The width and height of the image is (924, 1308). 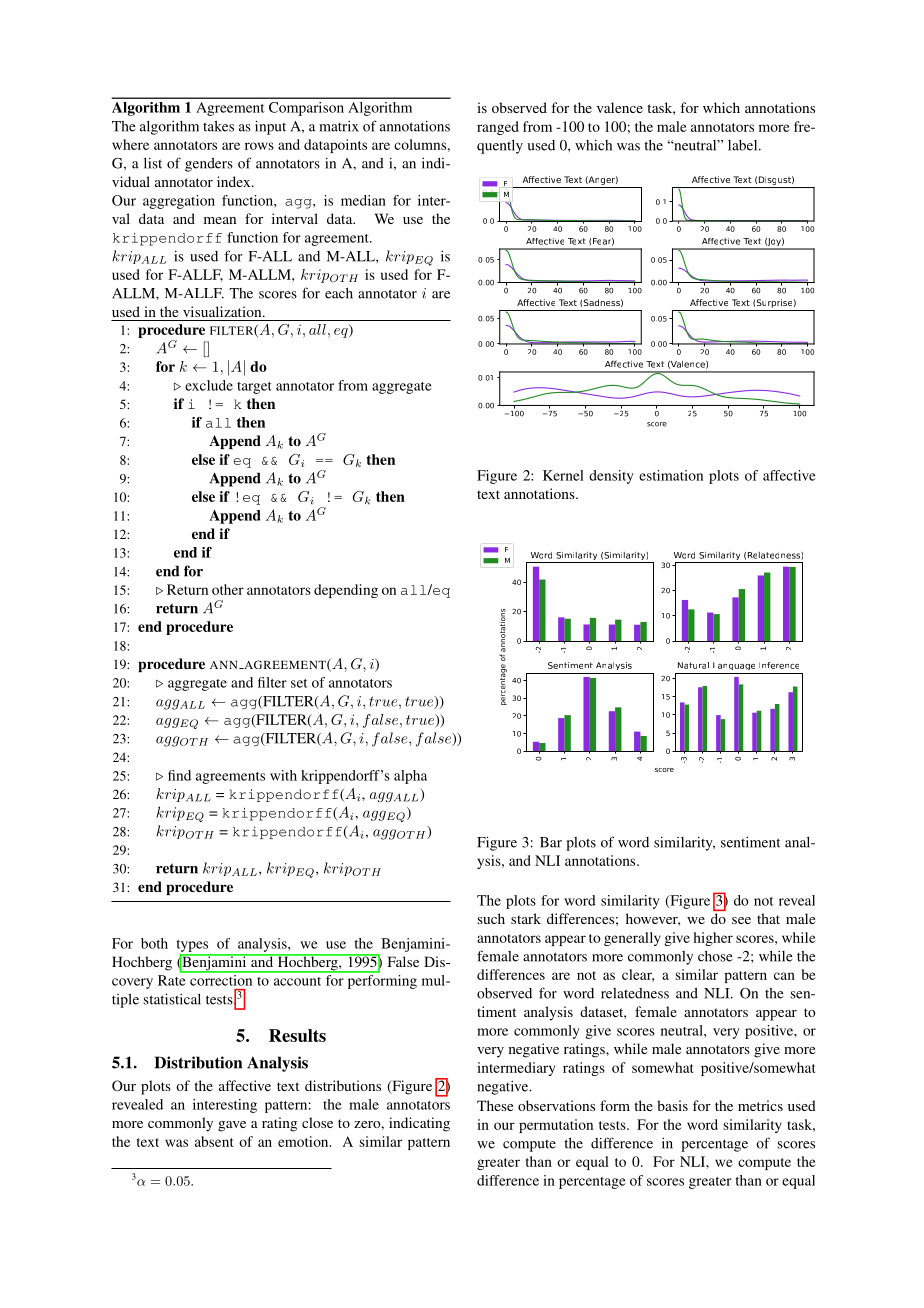 What do you see at coordinates (232, 1126) in the image?
I see `gave` at bounding box center [232, 1126].
